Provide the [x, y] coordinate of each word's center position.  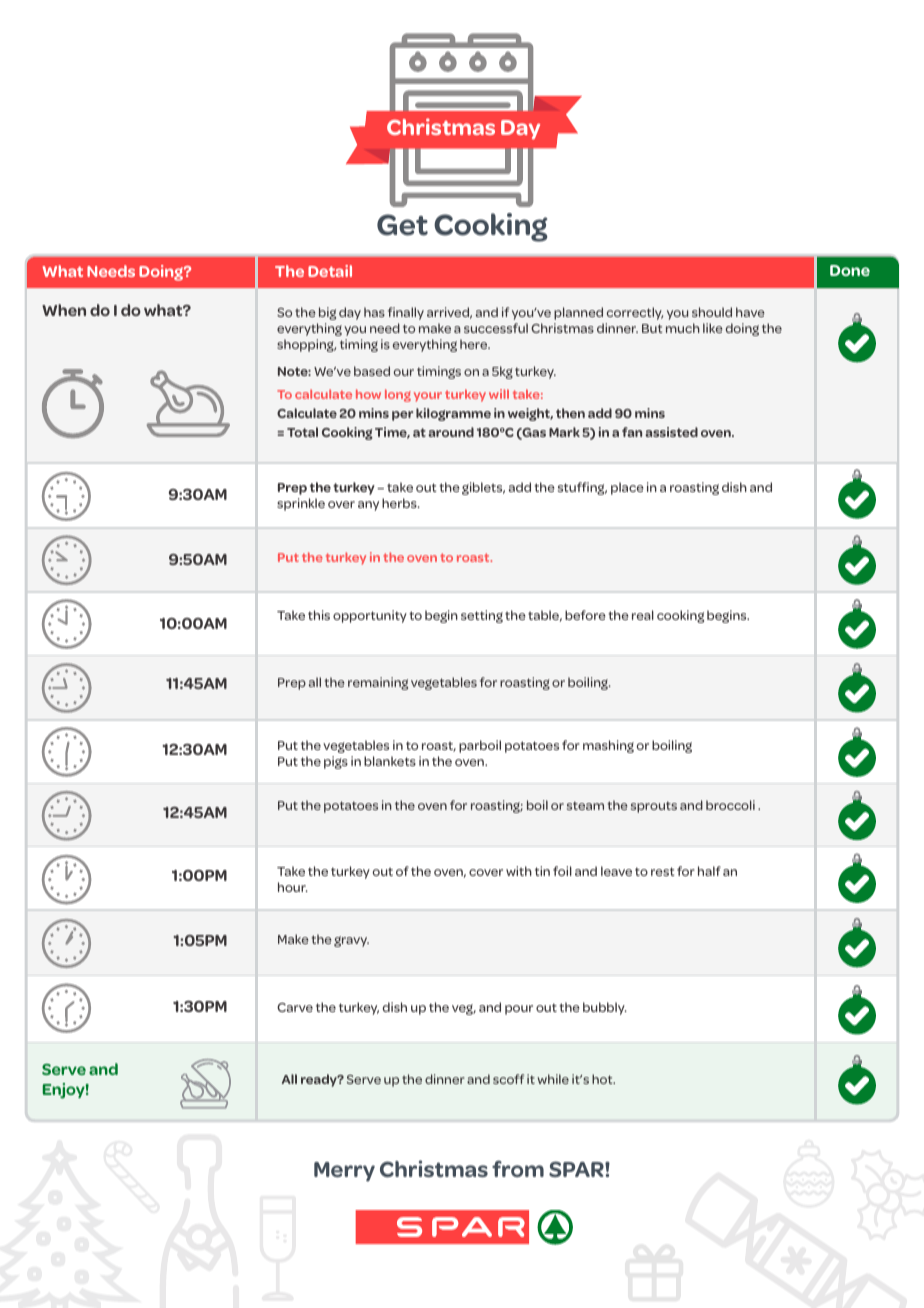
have [750, 312]
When [64, 310]
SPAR [577, 1169]
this [319, 615]
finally [406, 313]
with [519, 871]
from [518, 1168]
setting [482, 616]
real [643, 615]
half [709, 871]
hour [293, 887]
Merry [344, 1172]
